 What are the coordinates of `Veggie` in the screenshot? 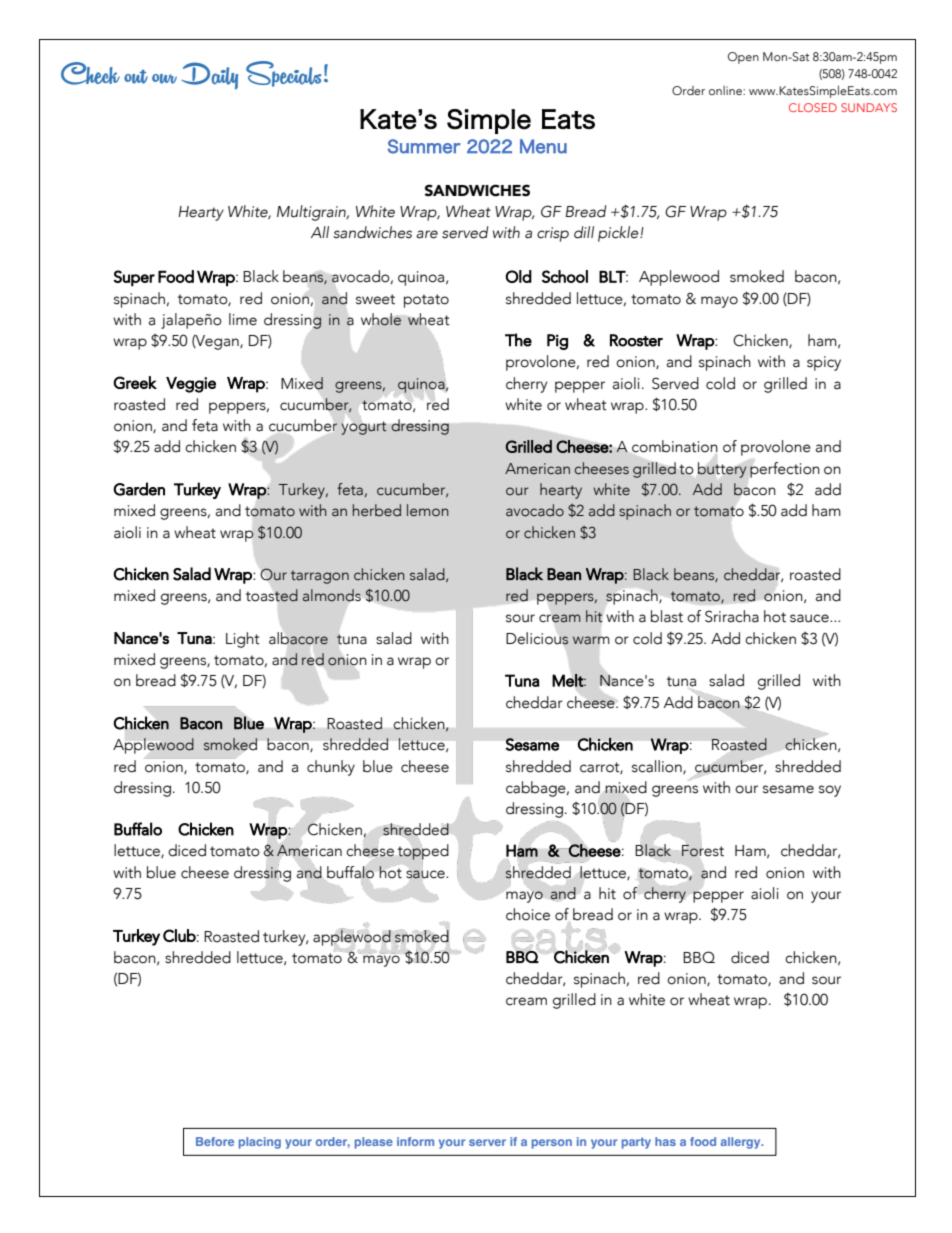 It's located at (191, 385).
